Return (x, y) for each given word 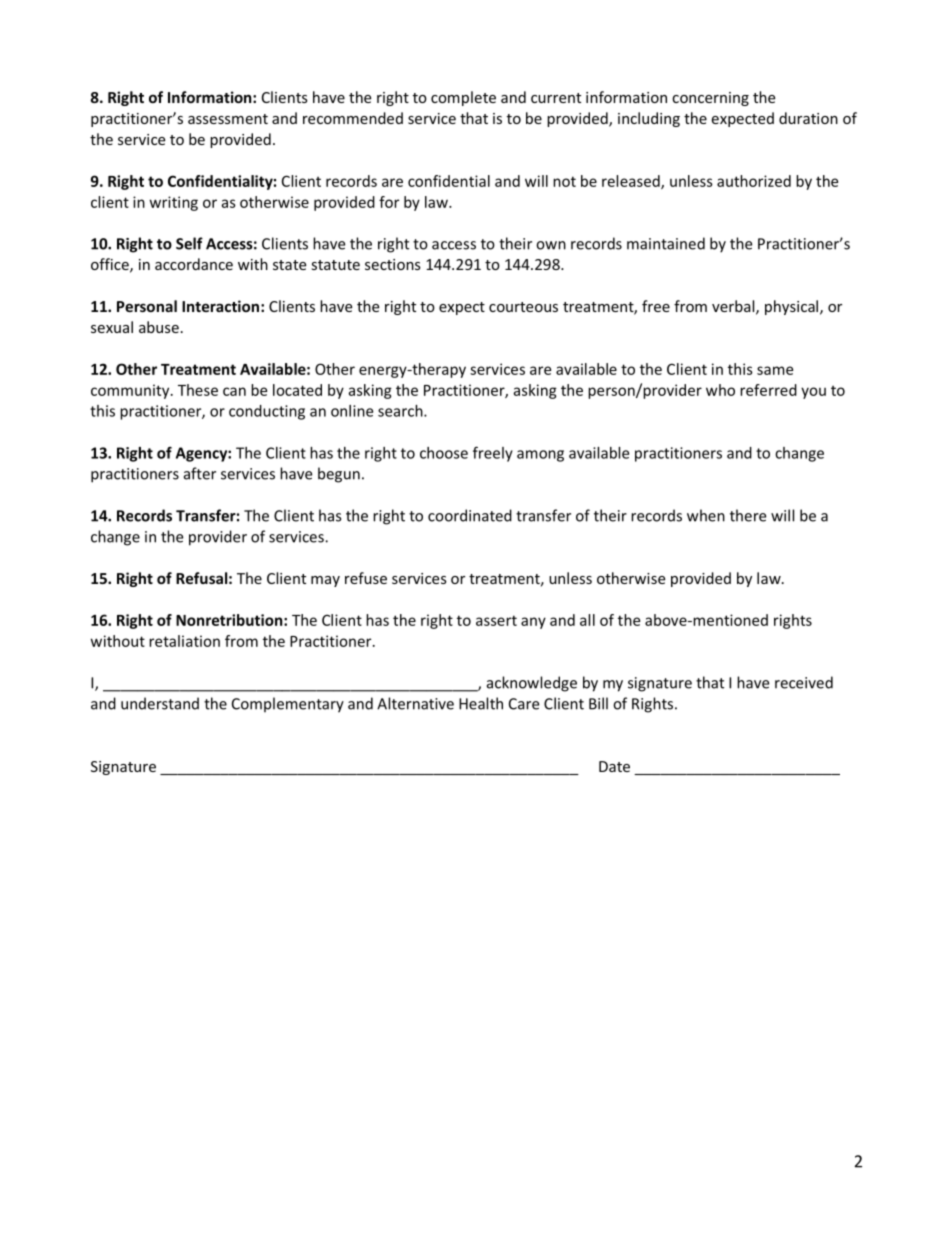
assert (496, 620)
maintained (666, 243)
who (720, 390)
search (401, 411)
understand (160, 703)
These (198, 390)
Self (189, 243)
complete (463, 98)
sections (393, 264)
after (200, 473)
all (587, 620)
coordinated (470, 515)
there (748, 515)
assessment (228, 119)
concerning (710, 99)
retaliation (184, 641)
